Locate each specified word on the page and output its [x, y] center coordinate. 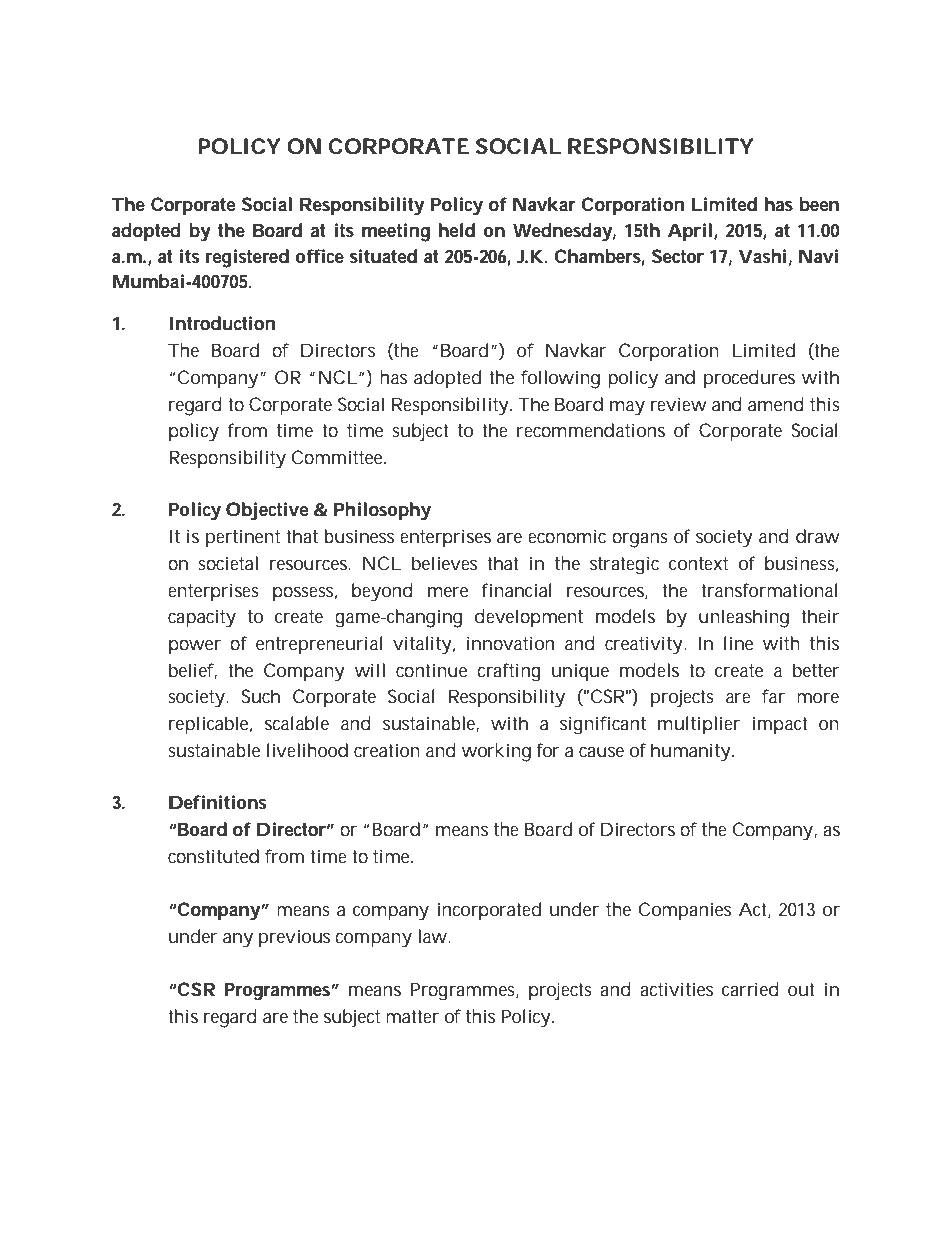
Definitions [218, 802]
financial [517, 590]
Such [261, 696]
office [319, 256]
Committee [337, 457]
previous [294, 938]
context [698, 564]
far [773, 696]
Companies [685, 911]
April [690, 232]
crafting [509, 672]
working [496, 752]
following [560, 379]
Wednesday [562, 232]
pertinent [243, 538]
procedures [749, 379]
